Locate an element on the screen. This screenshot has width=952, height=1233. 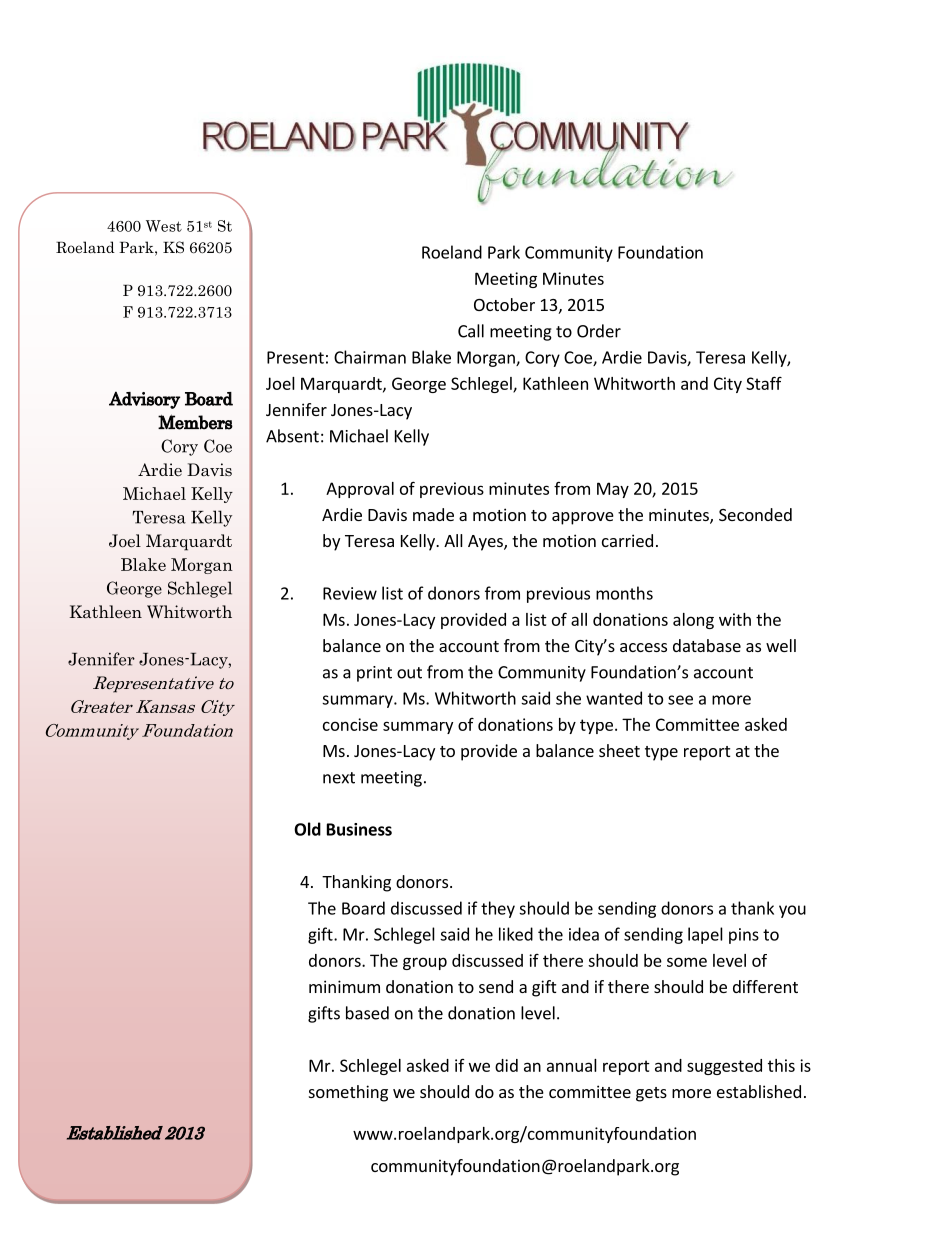
West is located at coordinates (164, 226).
